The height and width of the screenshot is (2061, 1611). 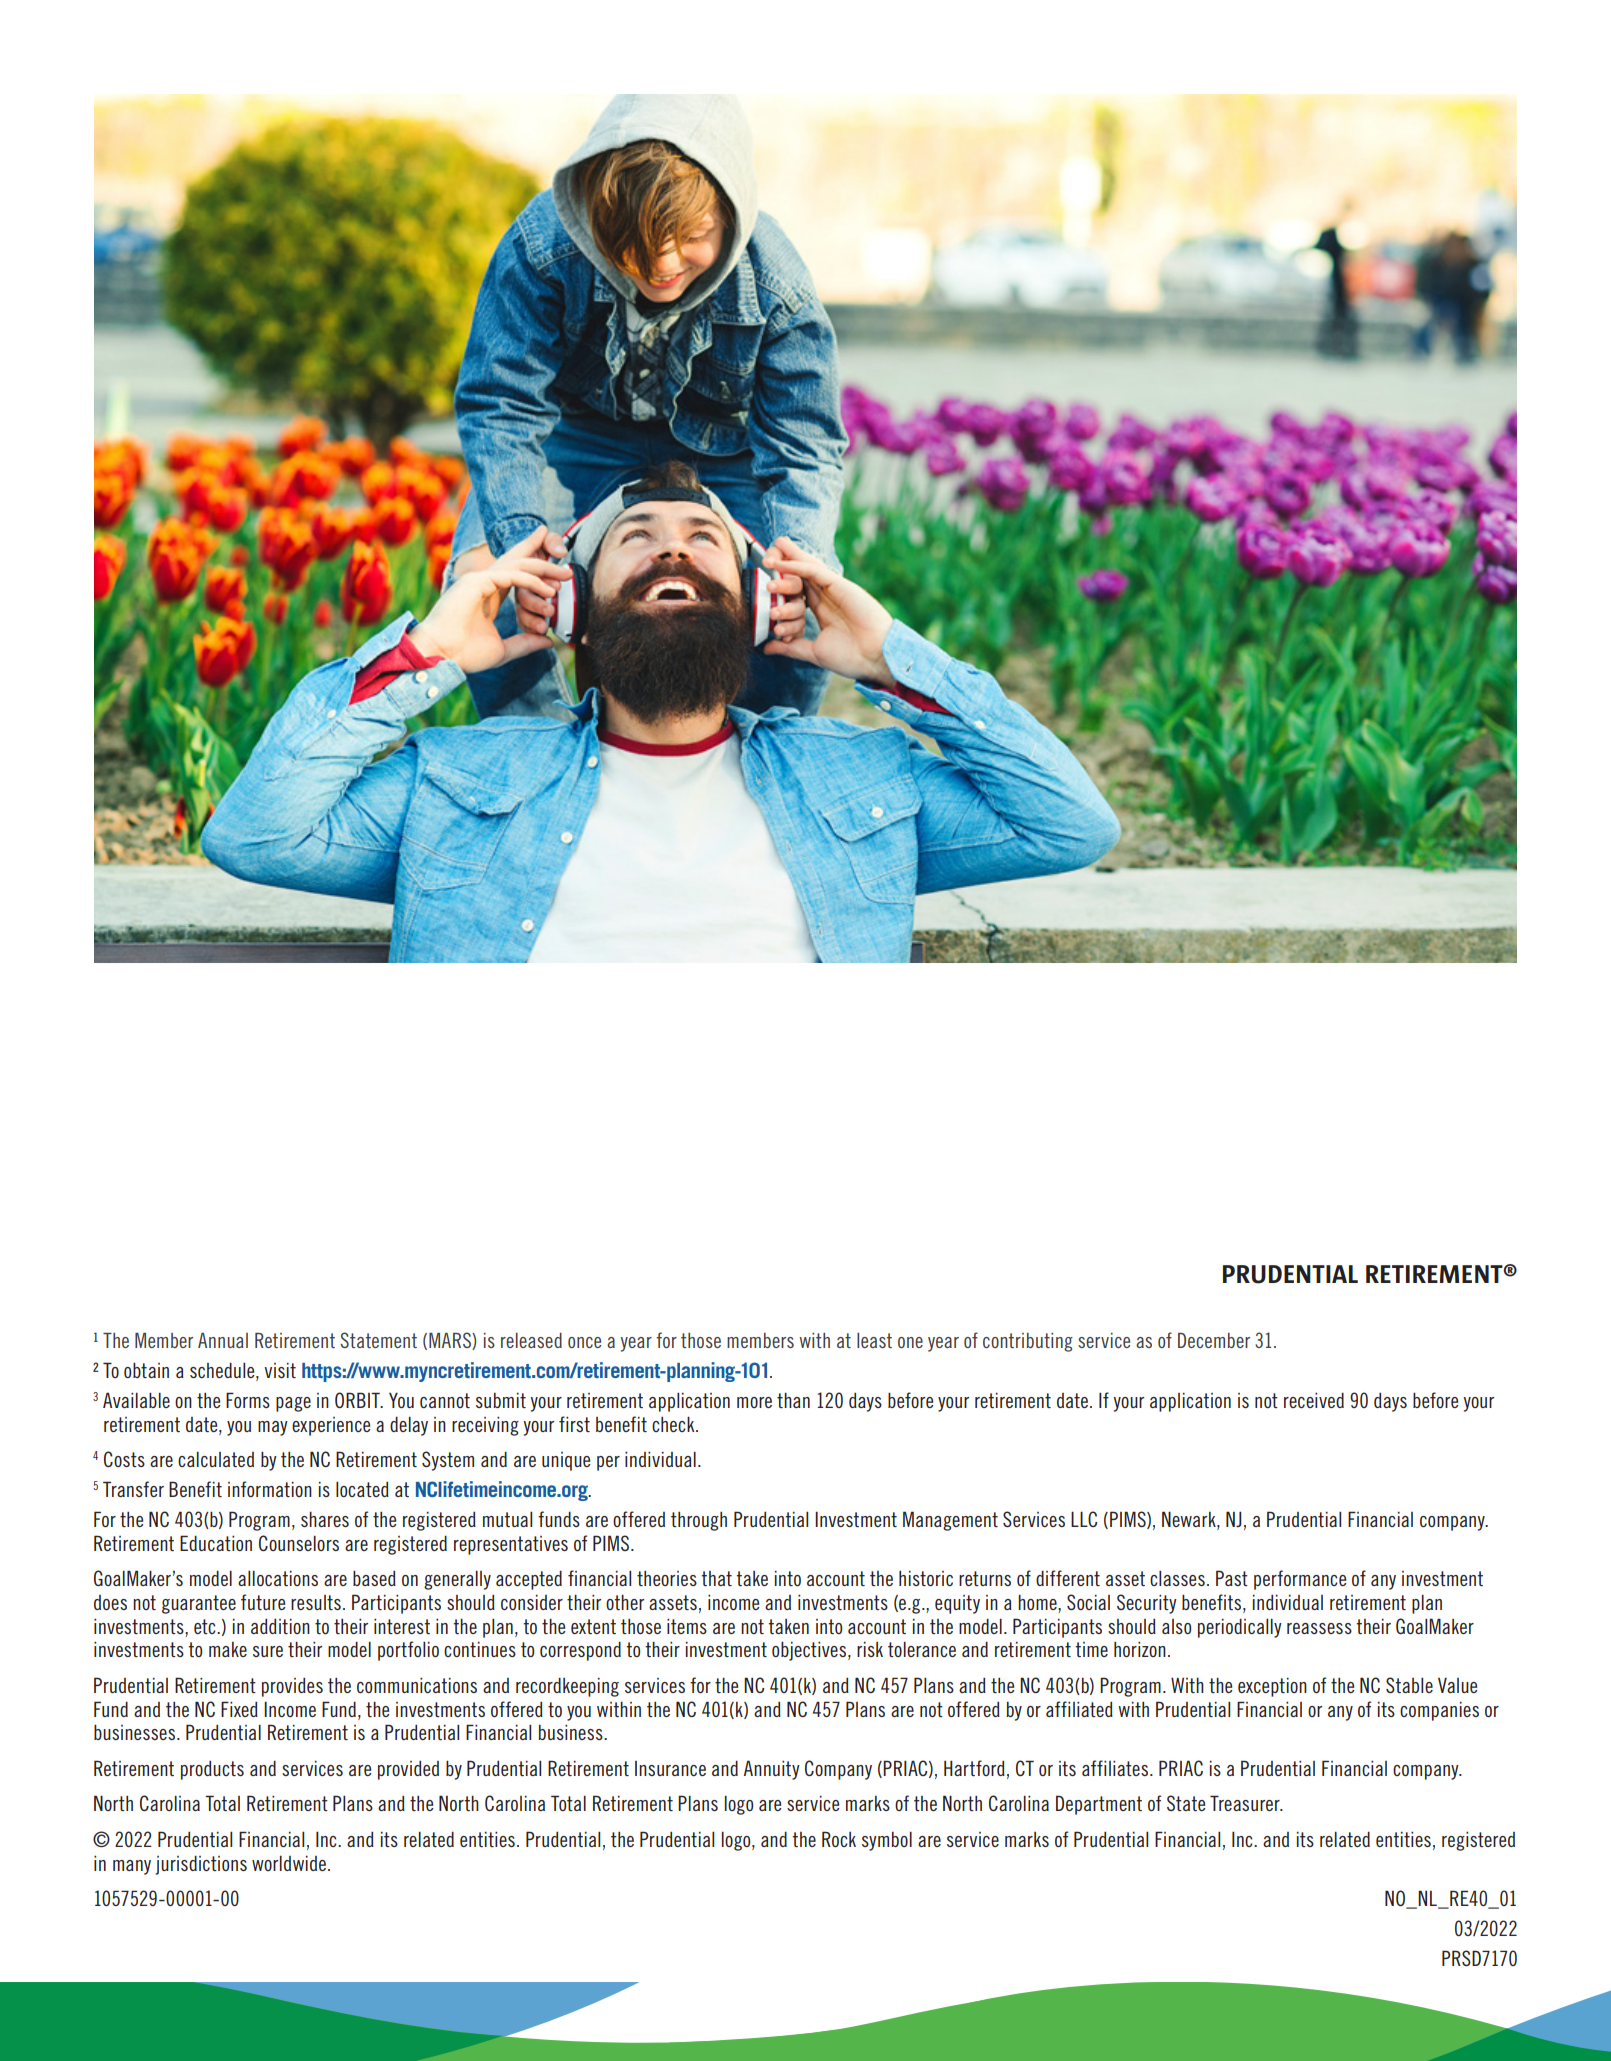 What do you see at coordinates (292, 1687) in the screenshot?
I see `provides` at bounding box center [292, 1687].
